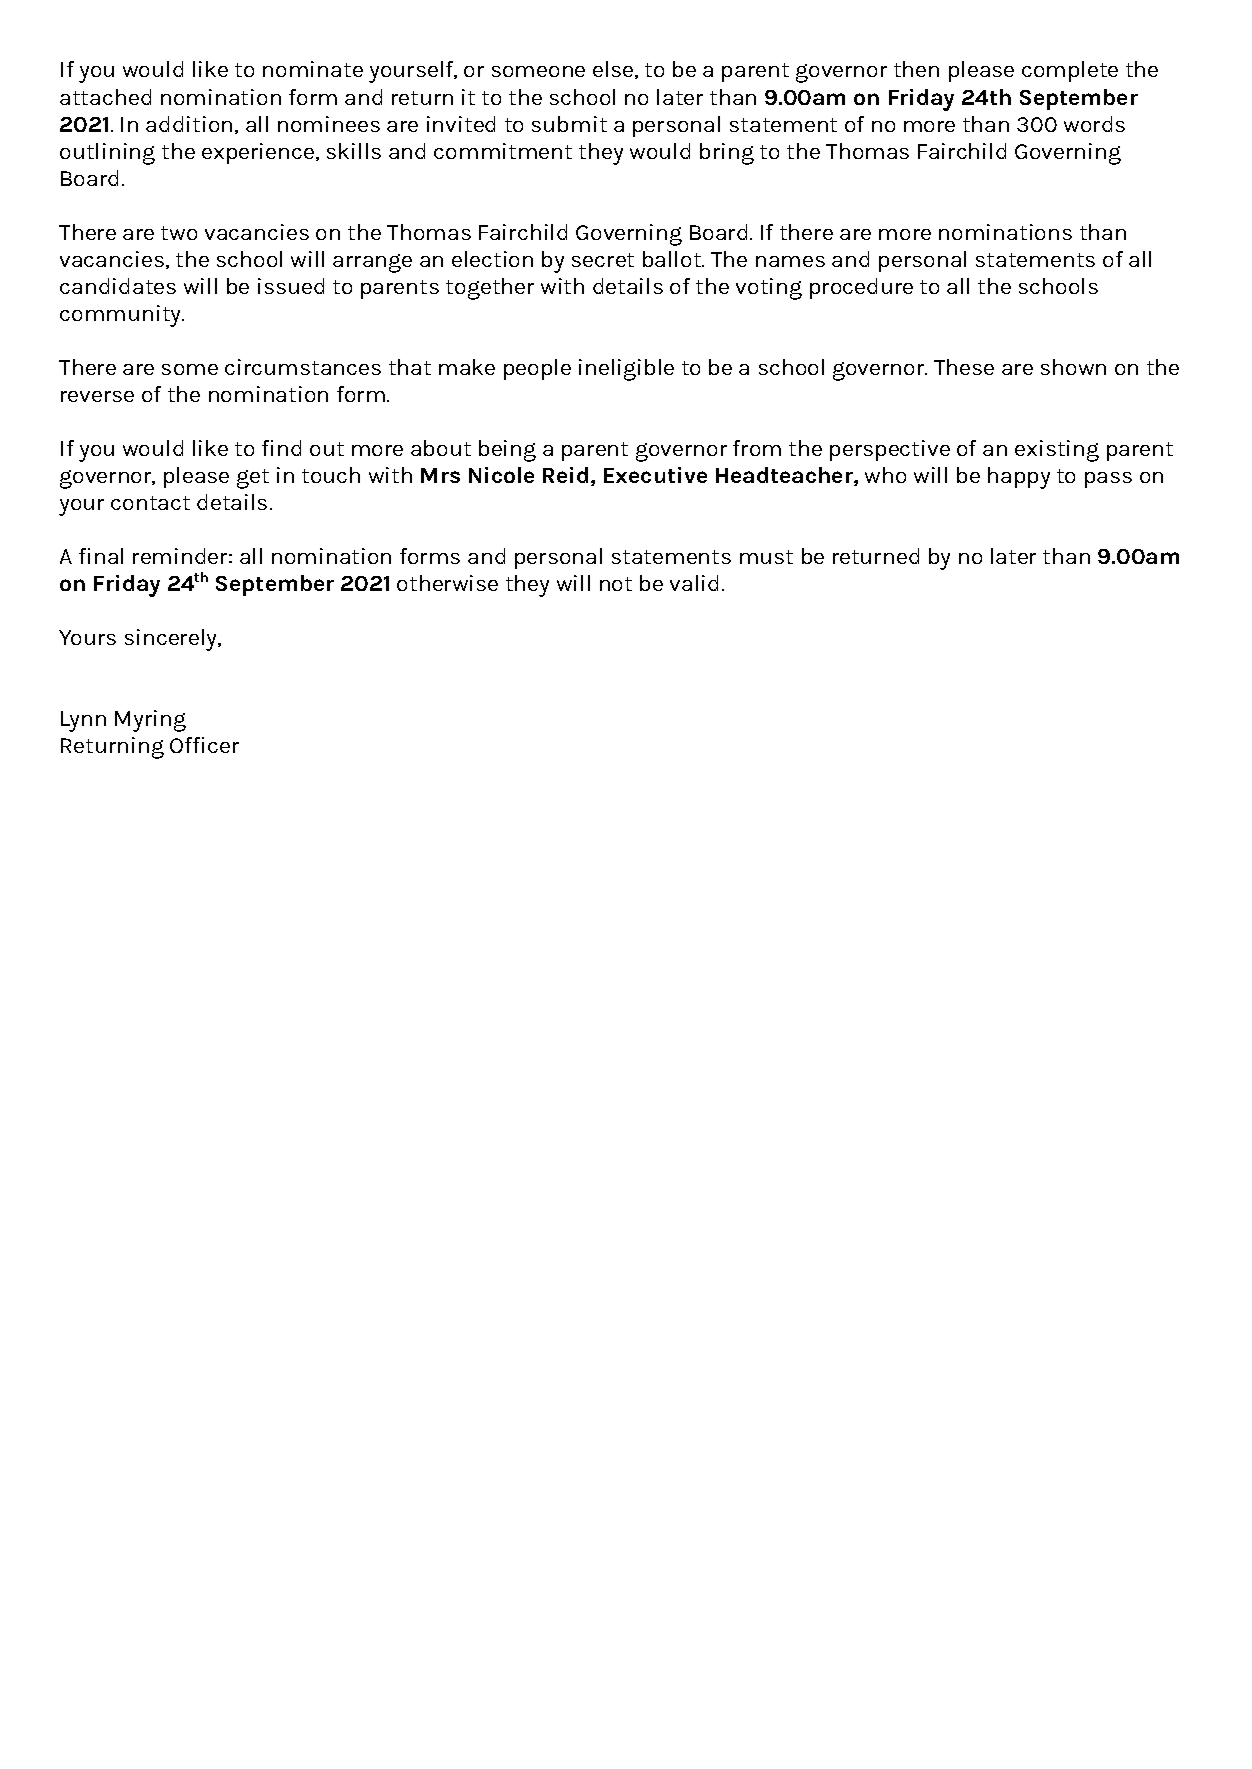 The height and width of the image is (1769, 1252). I want to click on These, so click(964, 367).
